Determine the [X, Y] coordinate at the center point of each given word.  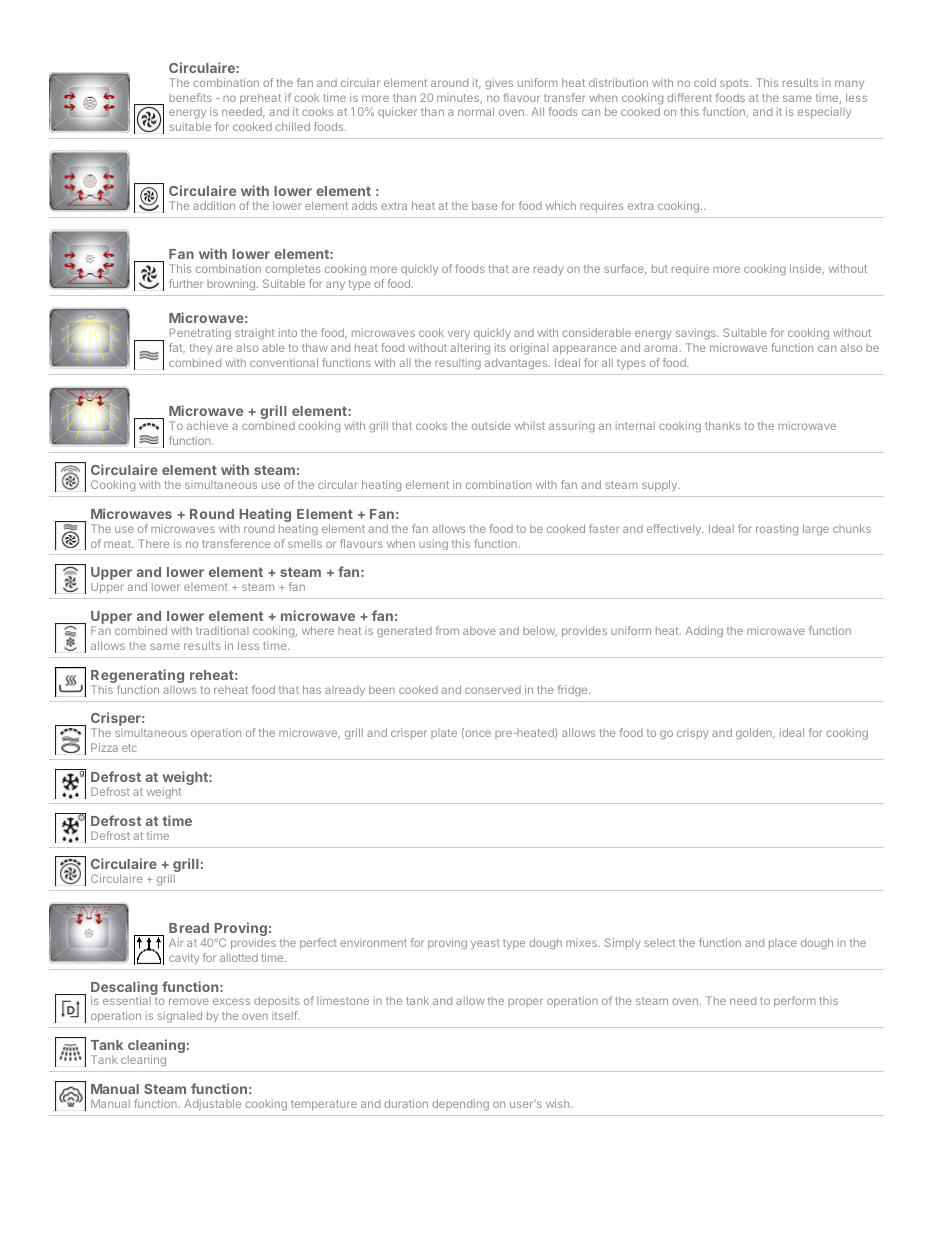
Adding [704, 632]
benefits [190, 97]
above [479, 630]
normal [476, 111]
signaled [180, 1017]
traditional [222, 630]
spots [735, 84]
